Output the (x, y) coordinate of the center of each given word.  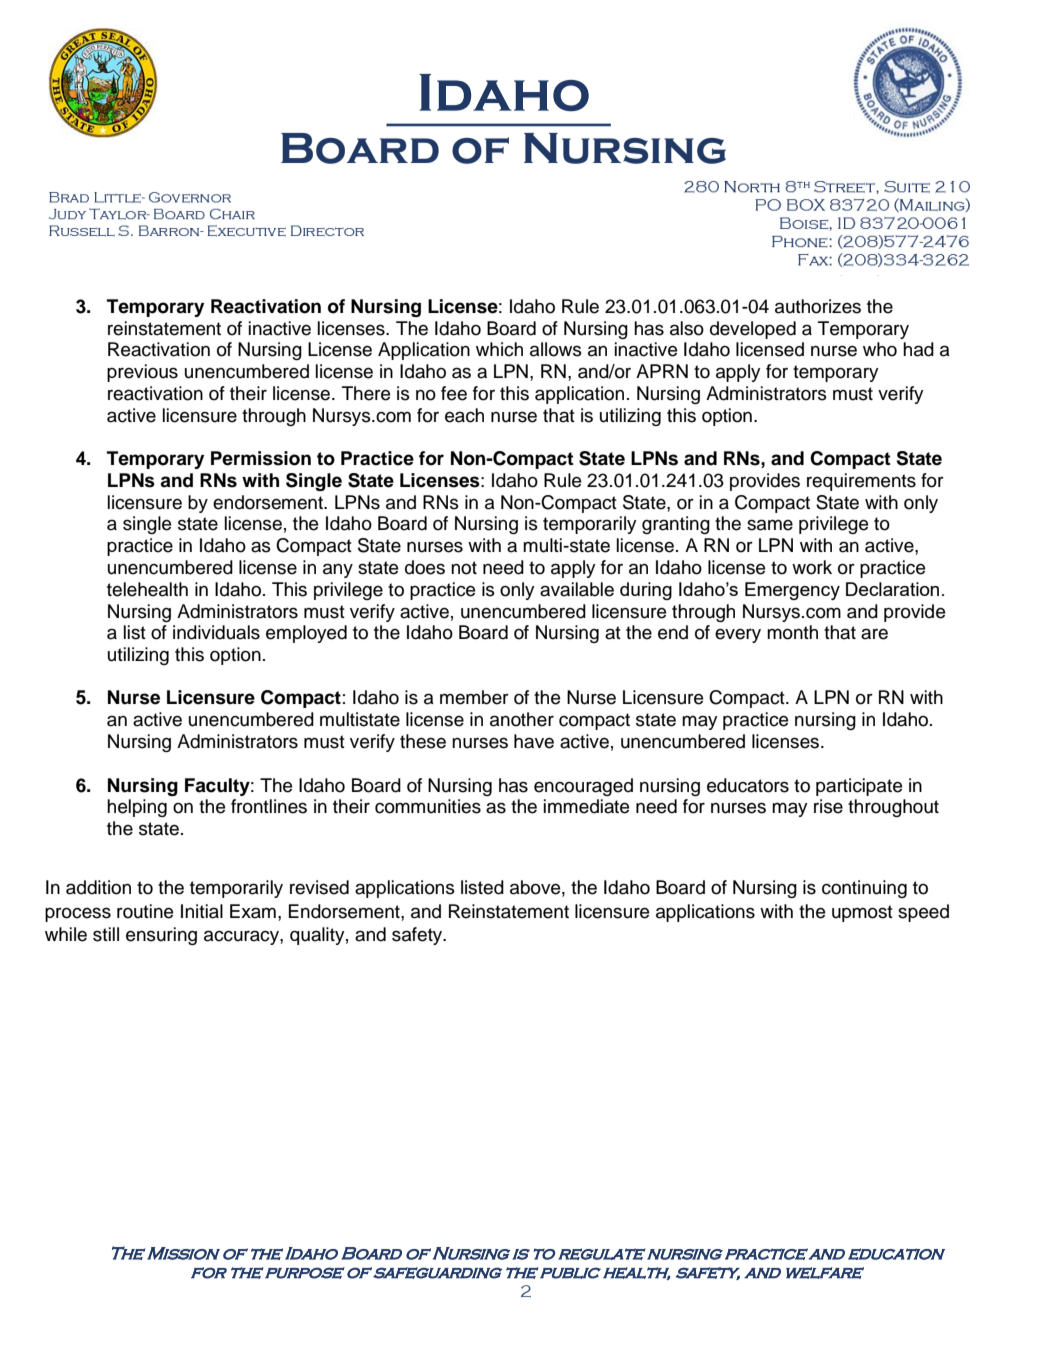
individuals (216, 632)
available (577, 589)
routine (145, 911)
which (499, 349)
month (792, 632)
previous (142, 373)
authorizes (818, 306)
